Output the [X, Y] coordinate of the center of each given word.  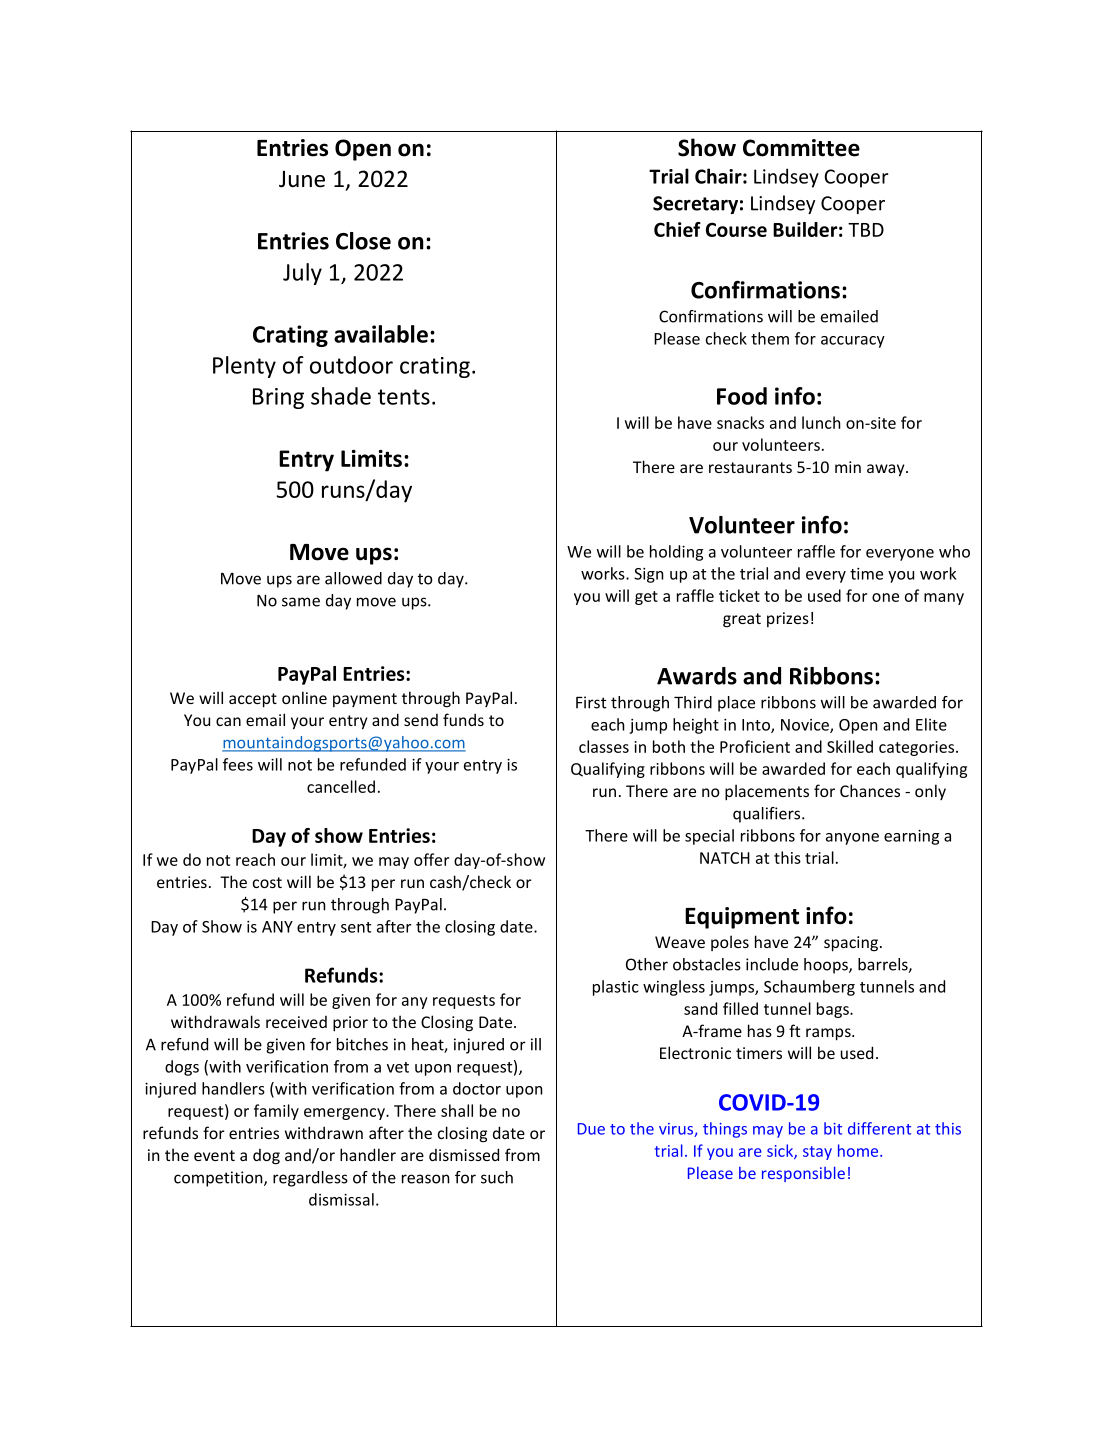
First [591, 702]
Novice [806, 726]
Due [591, 1129]
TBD [866, 230]
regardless [310, 1179]
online [304, 697]
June [302, 179]
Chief [677, 229]
